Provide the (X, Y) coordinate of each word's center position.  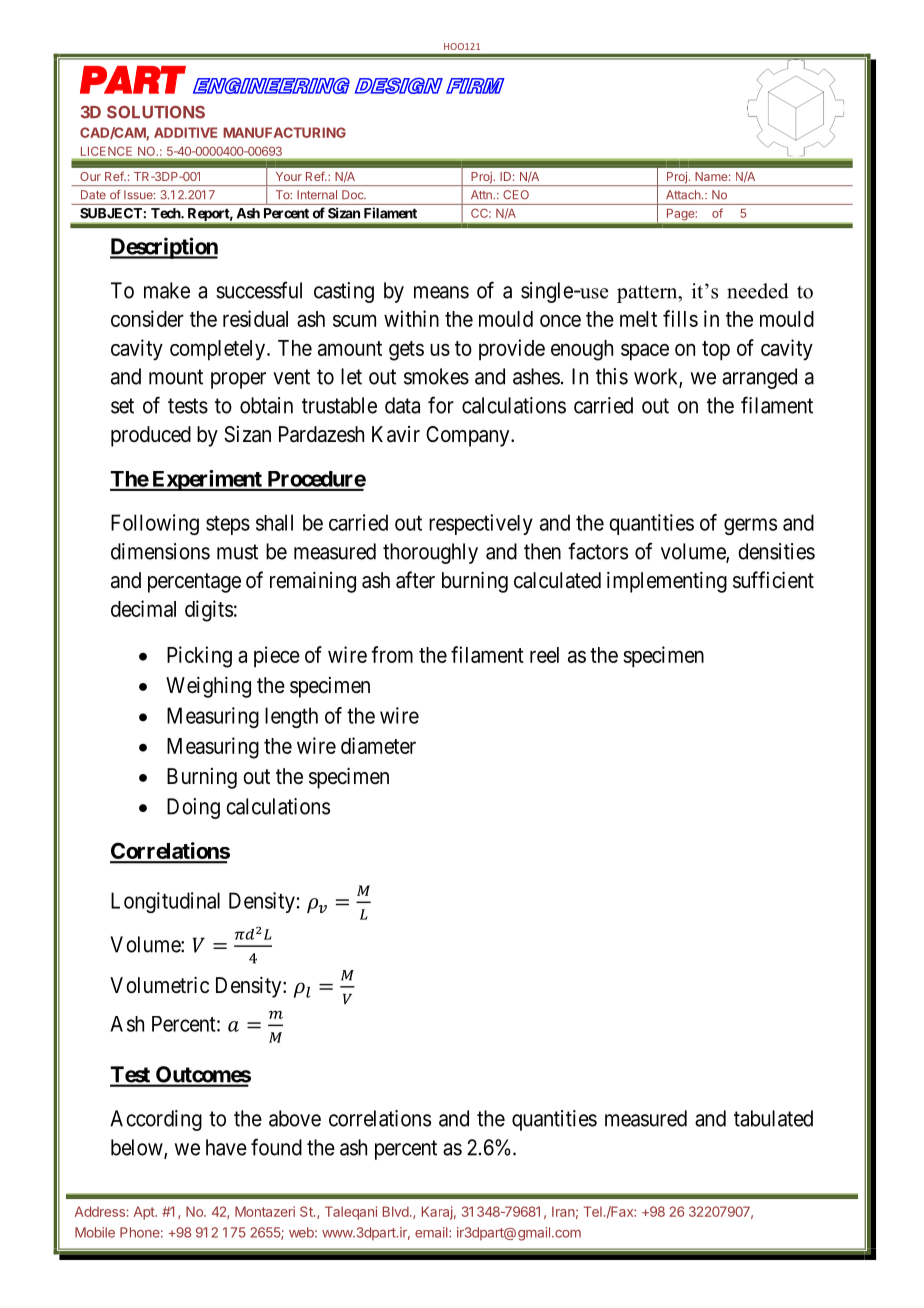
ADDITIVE (185, 132)
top (716, 350)
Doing (193, 808)
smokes (436, 376)
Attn (482, 194)
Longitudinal (165, 902)
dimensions (160, 551)
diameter (378, 745)
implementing (667, 582)
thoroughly (430, 553)
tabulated (773, 1118)
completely (219, 350)
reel (544, 655)
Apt (145, 1213)
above (295, 1118)
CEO (516, 194)
